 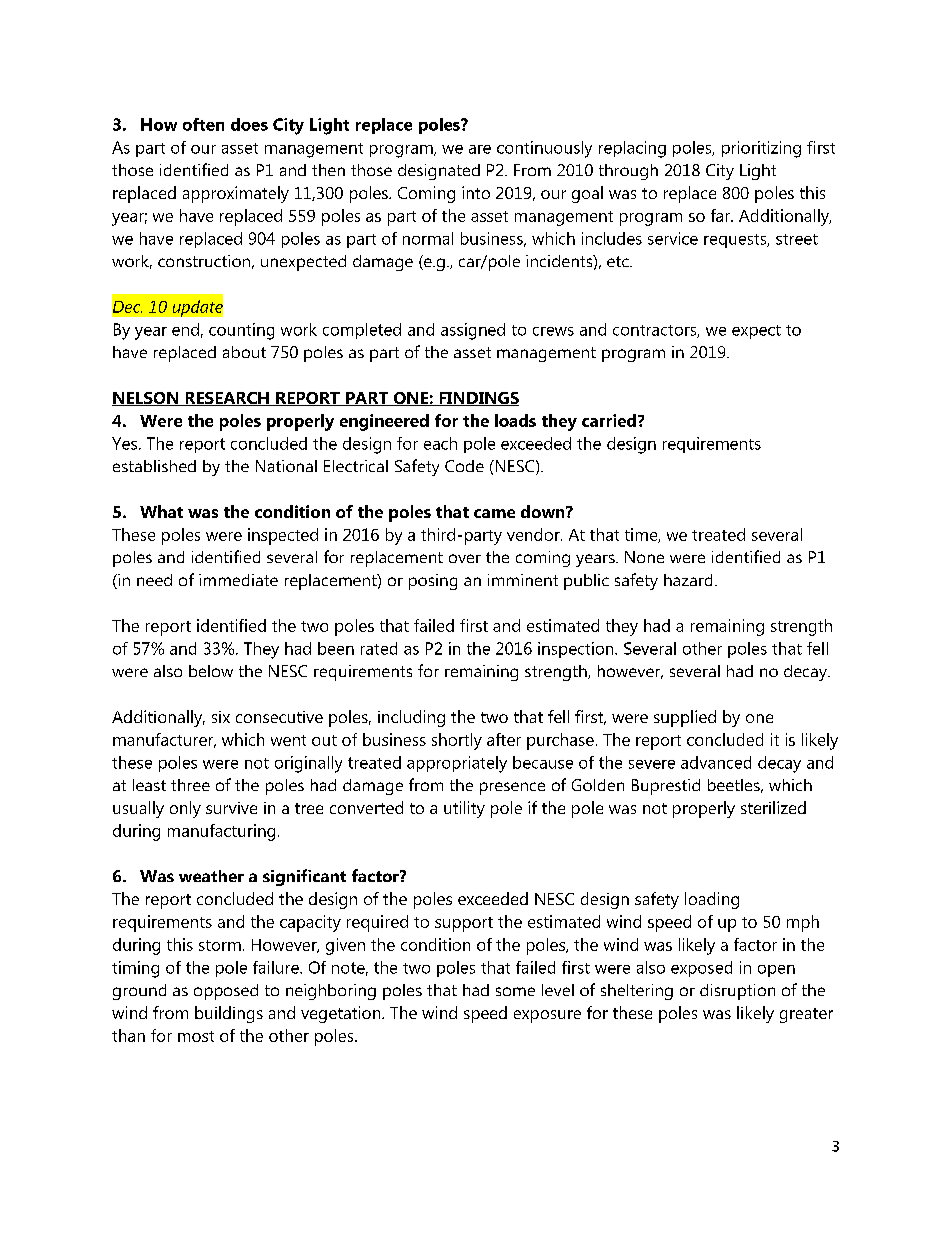 What do you see at coordinates (238, 580) in the screenshot?
I see `immediate` at bounding box center [238, 580].
